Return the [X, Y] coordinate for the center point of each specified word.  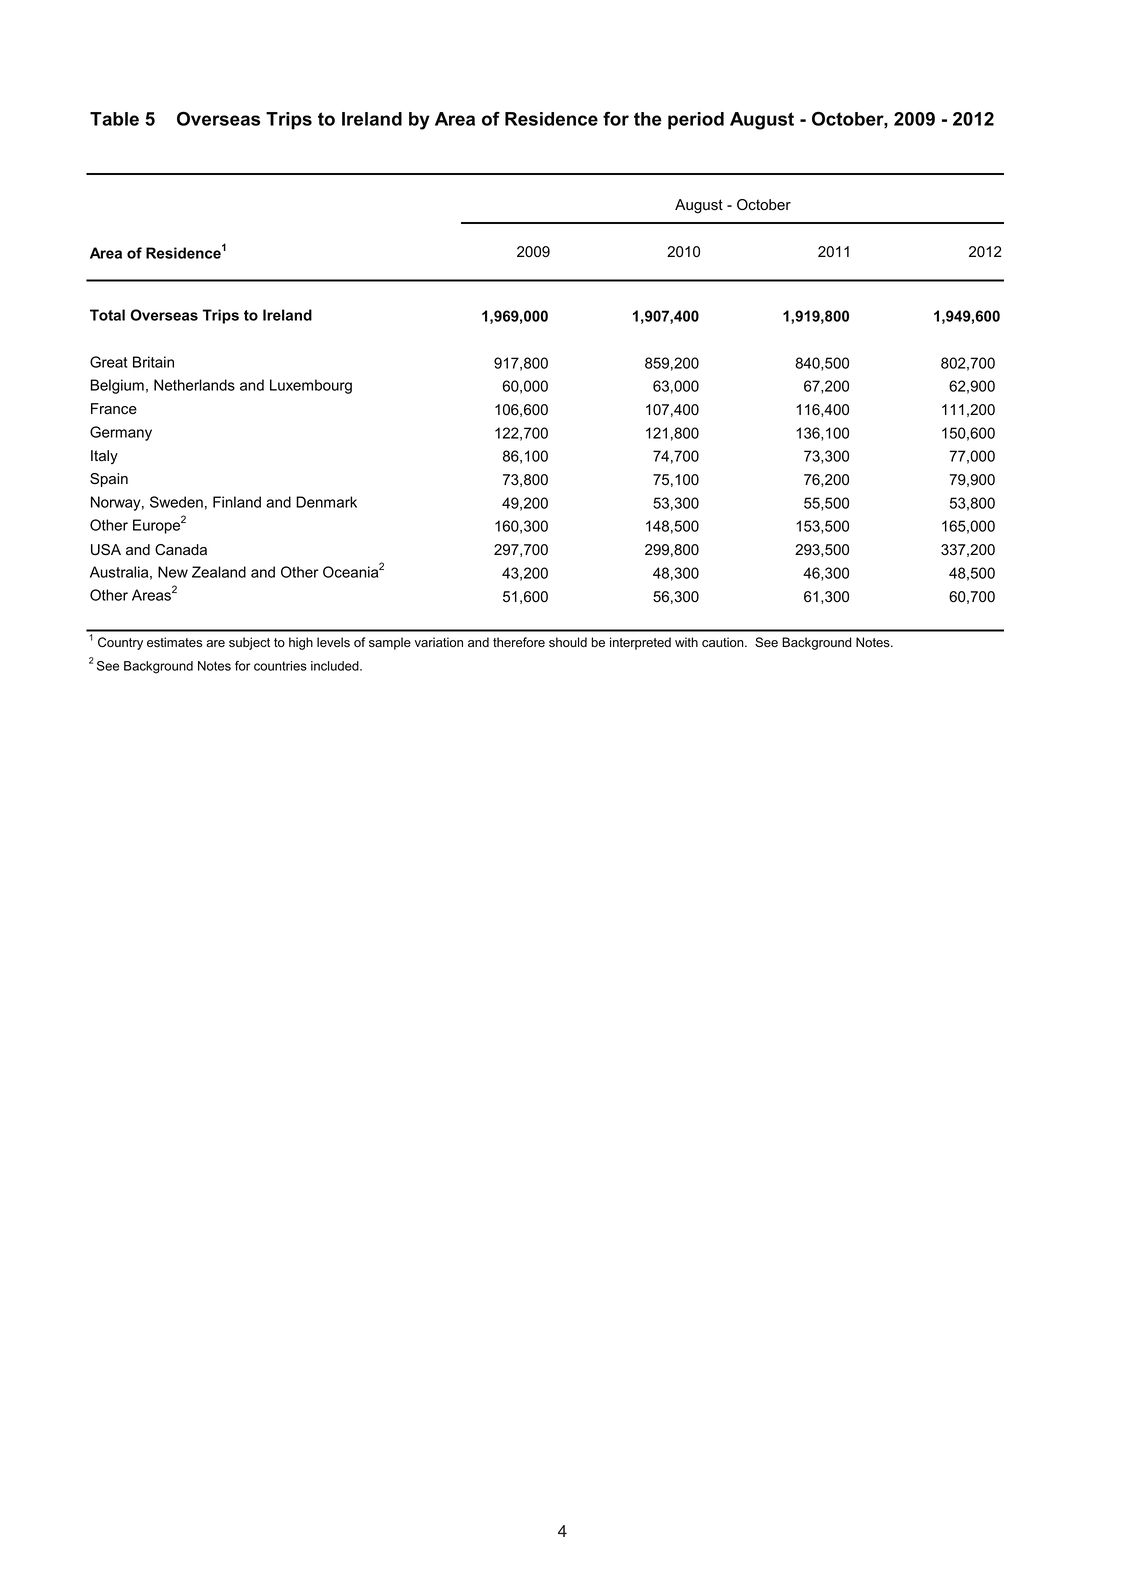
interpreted [640, 643]
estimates [174, 642]
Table [114, 119]
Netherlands [194, 385]
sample [390, 643]
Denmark [326, 502]
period [696, 121]
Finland [237, 502]
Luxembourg [311, 386]
